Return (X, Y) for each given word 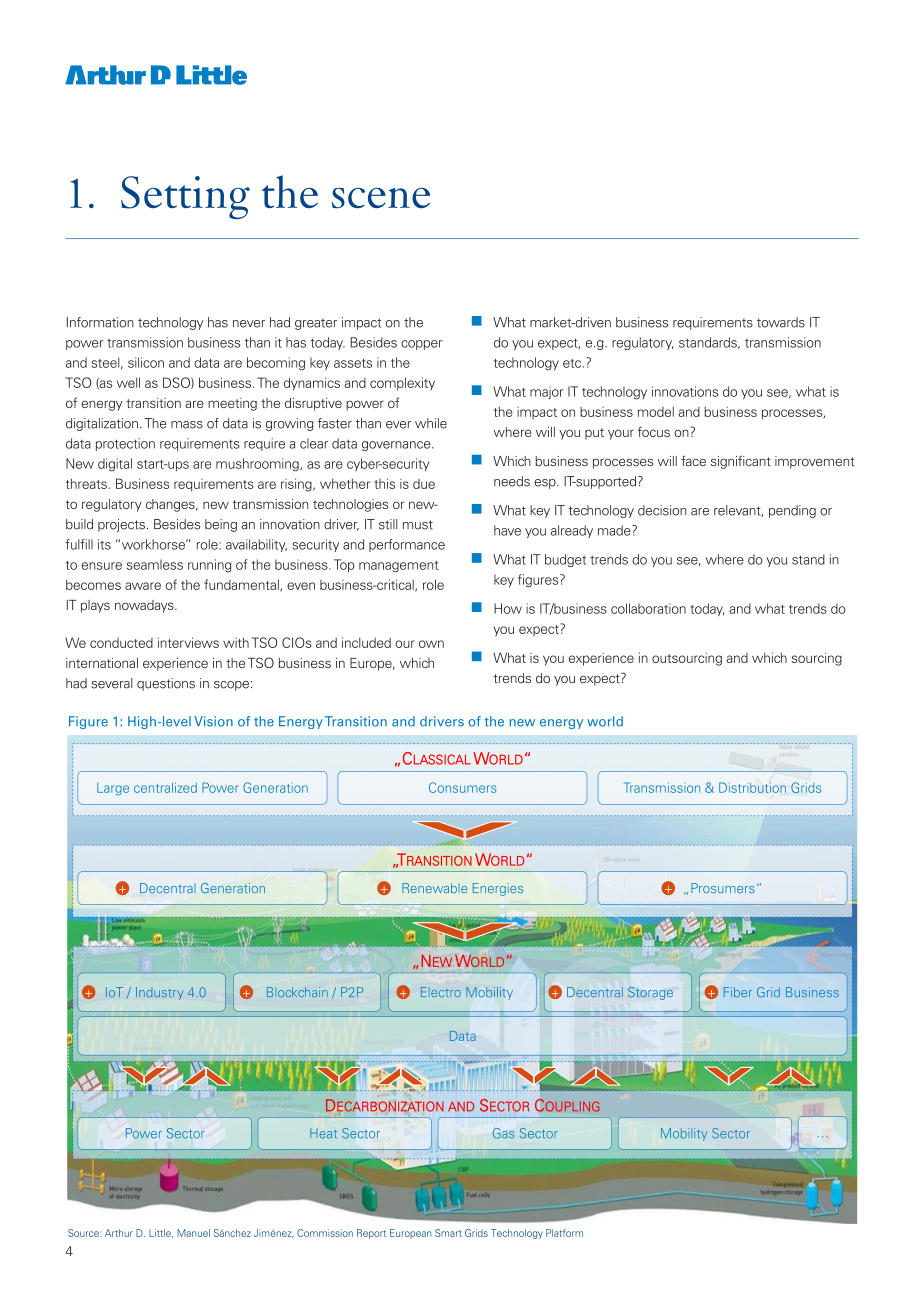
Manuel (193, 1233)
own (431, 644)
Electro (441, 992)
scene (381, 198)
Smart (448, 1233)
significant (741, 462)
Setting (185, 197)
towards (781, 322)
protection (125, 444)
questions (166, 684)
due (424, 484)
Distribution (752, 787)
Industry (159, 993)
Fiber (738, 992)
